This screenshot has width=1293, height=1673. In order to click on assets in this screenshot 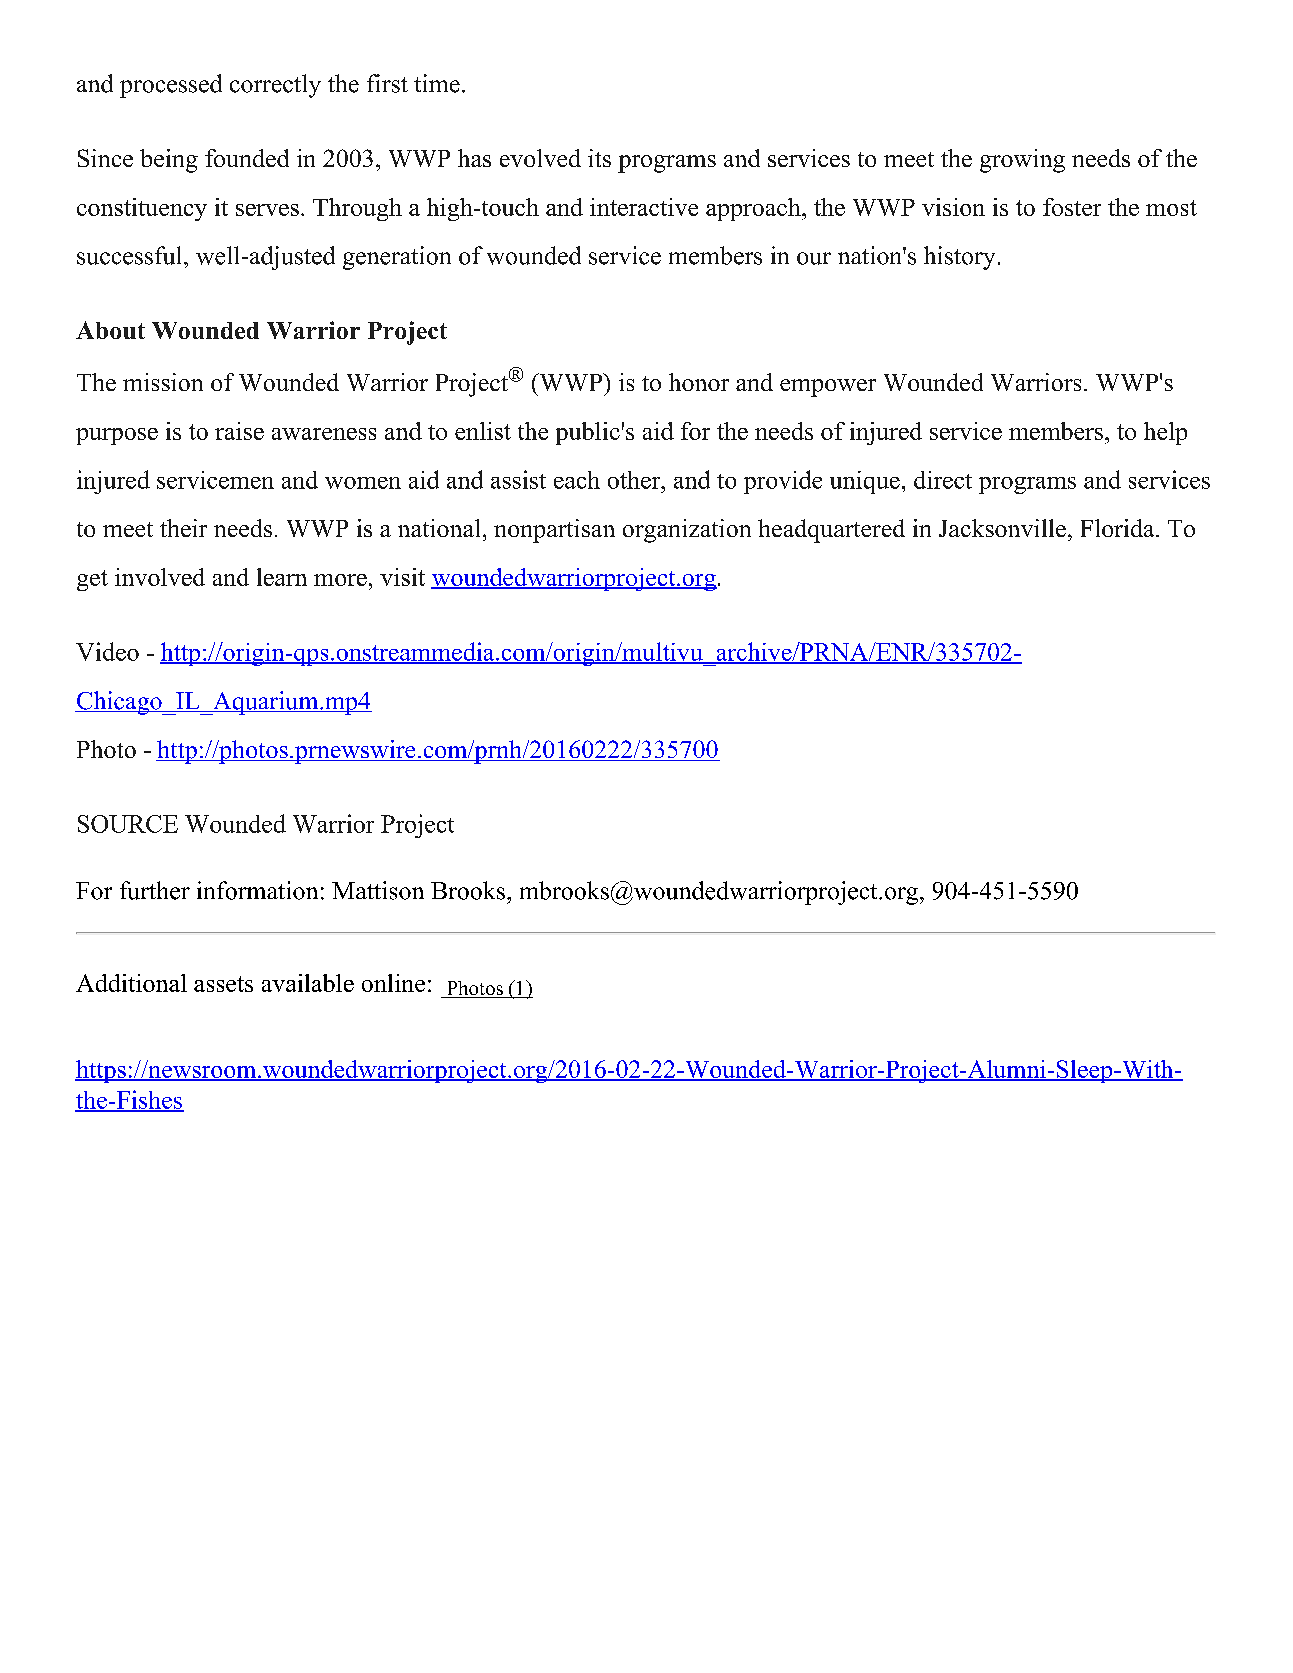, I will do `click(223, 984)`.
